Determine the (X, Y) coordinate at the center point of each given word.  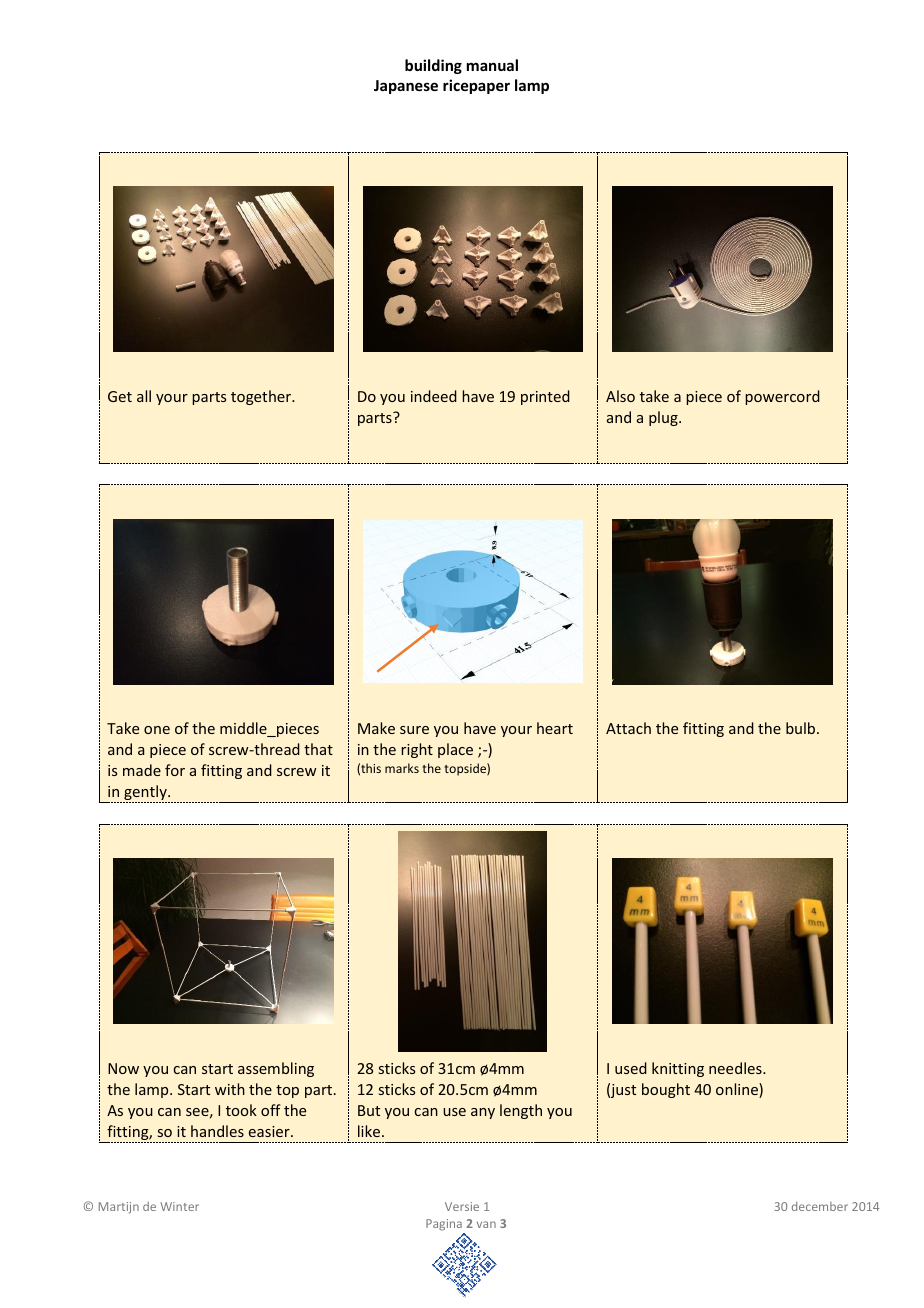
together (262, 397)
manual (492, 65)
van (486, 1224)
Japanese (406, 87)
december (820, 1206)
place (455, 750)
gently (146, 794)
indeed (434, 396)
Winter (179, 1206)
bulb (802, 728)
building (433, 66)
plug (664, 418)
